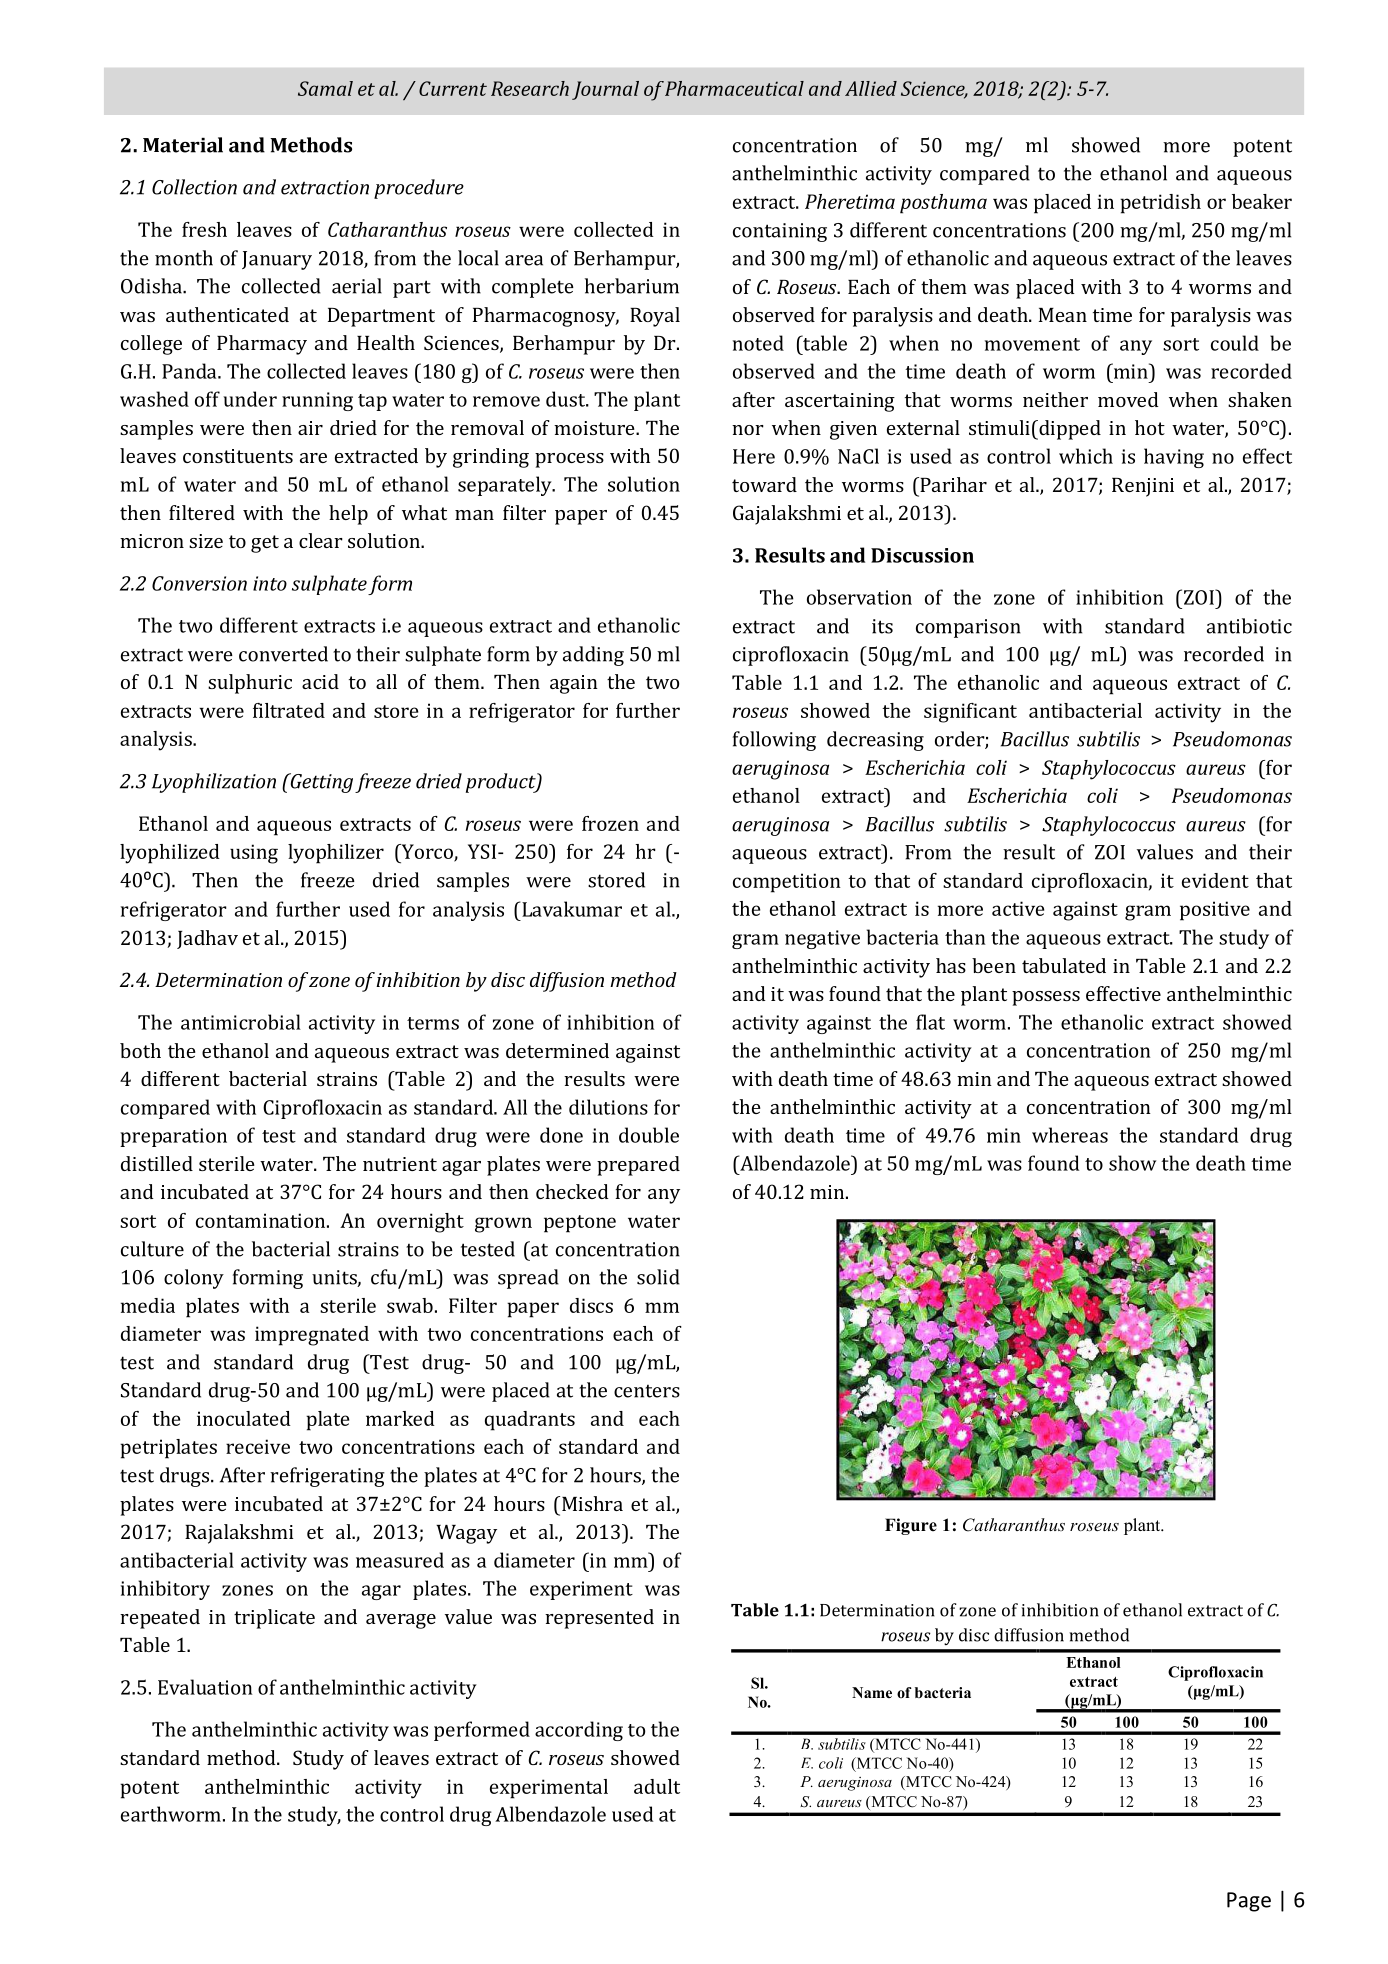 This screenshot has width=1388, height=1964. What do you see at coordinates (270, 583) in the screenshot?
I see `into` at bounding box center [270, 583].
